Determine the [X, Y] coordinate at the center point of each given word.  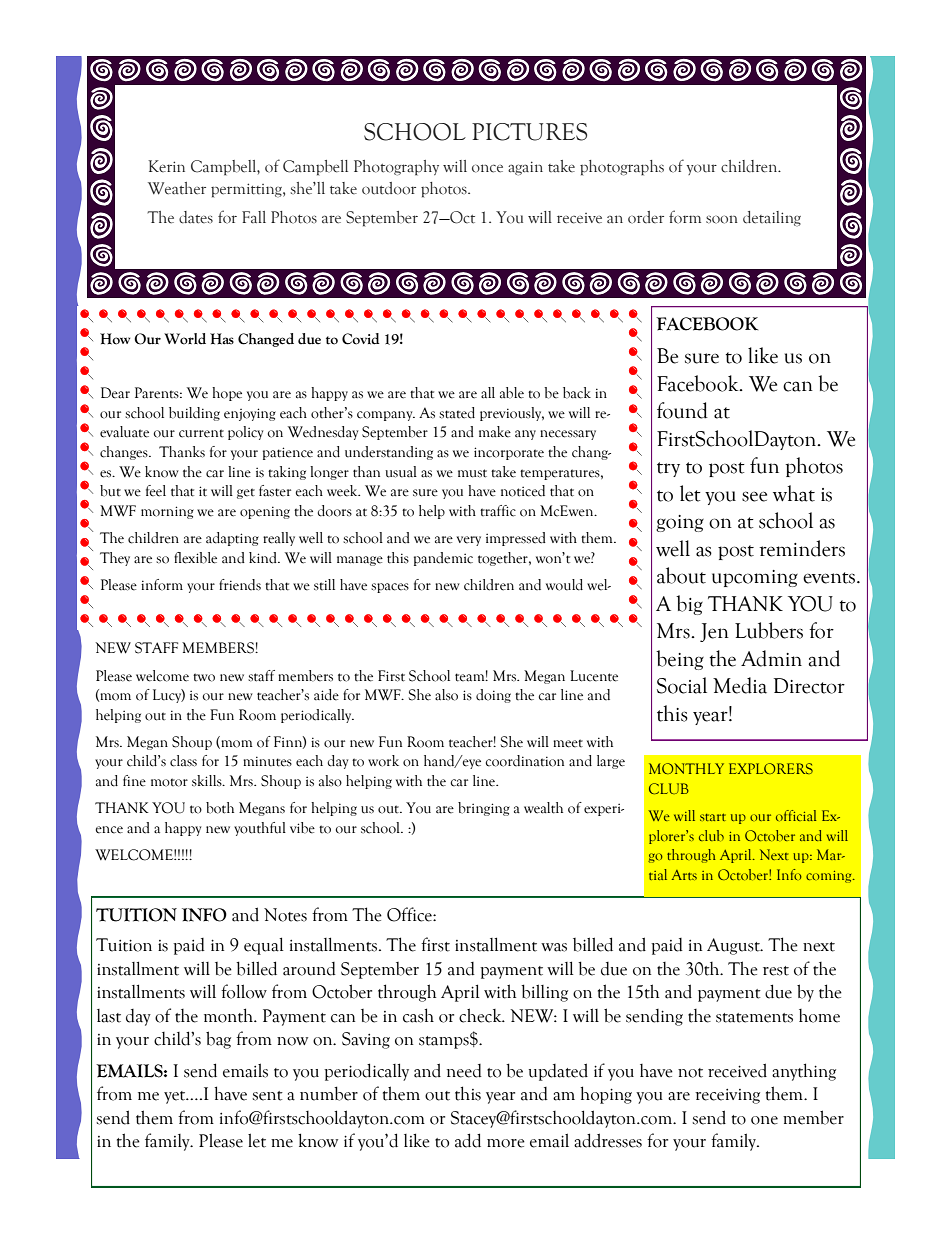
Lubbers [769, 630]
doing [493, 696]
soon [722, 219]
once [487, 168]
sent [267, 1096]
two [204, 677]
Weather [177, 188]
